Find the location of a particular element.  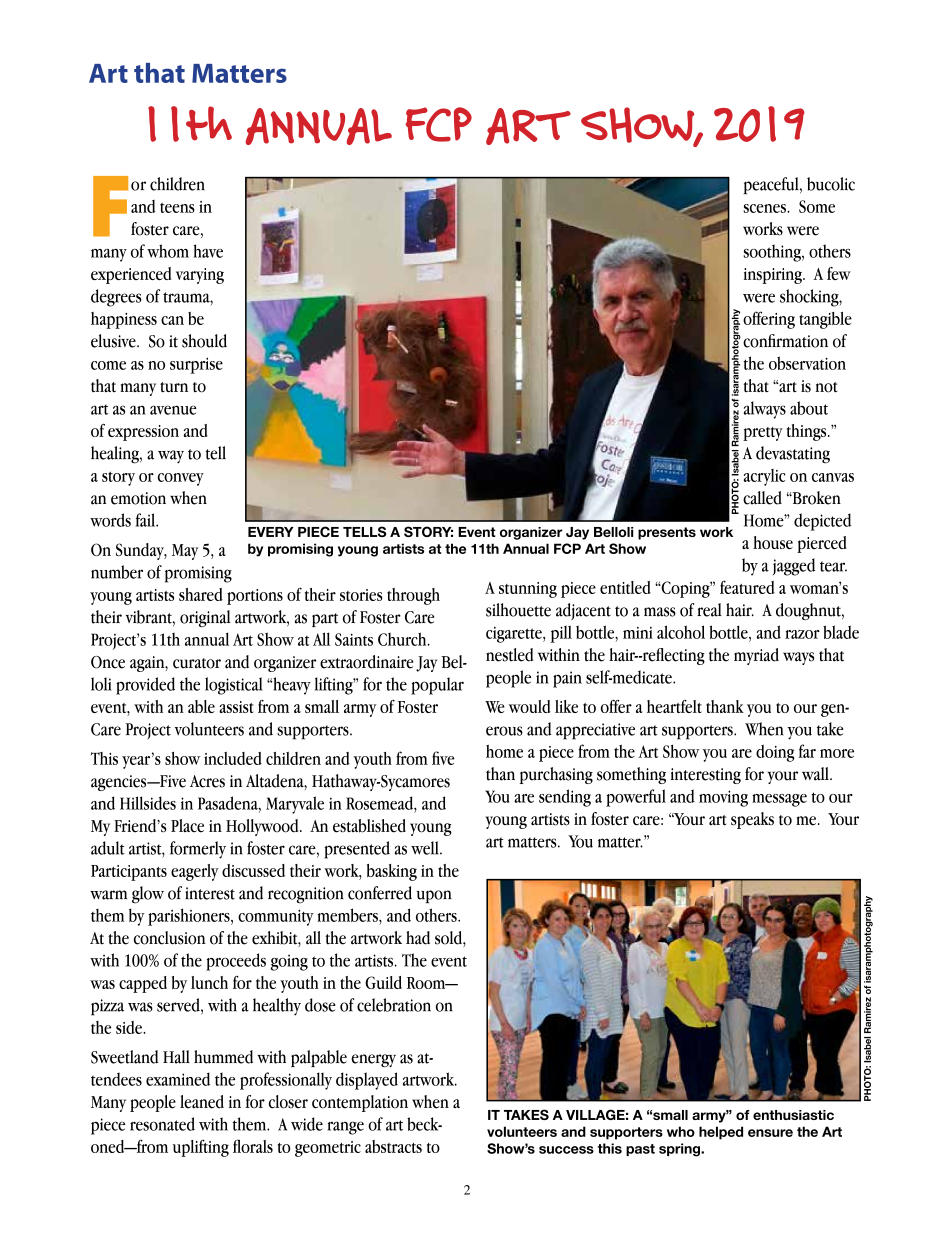

avenue is located at coordinates (173, 410).
